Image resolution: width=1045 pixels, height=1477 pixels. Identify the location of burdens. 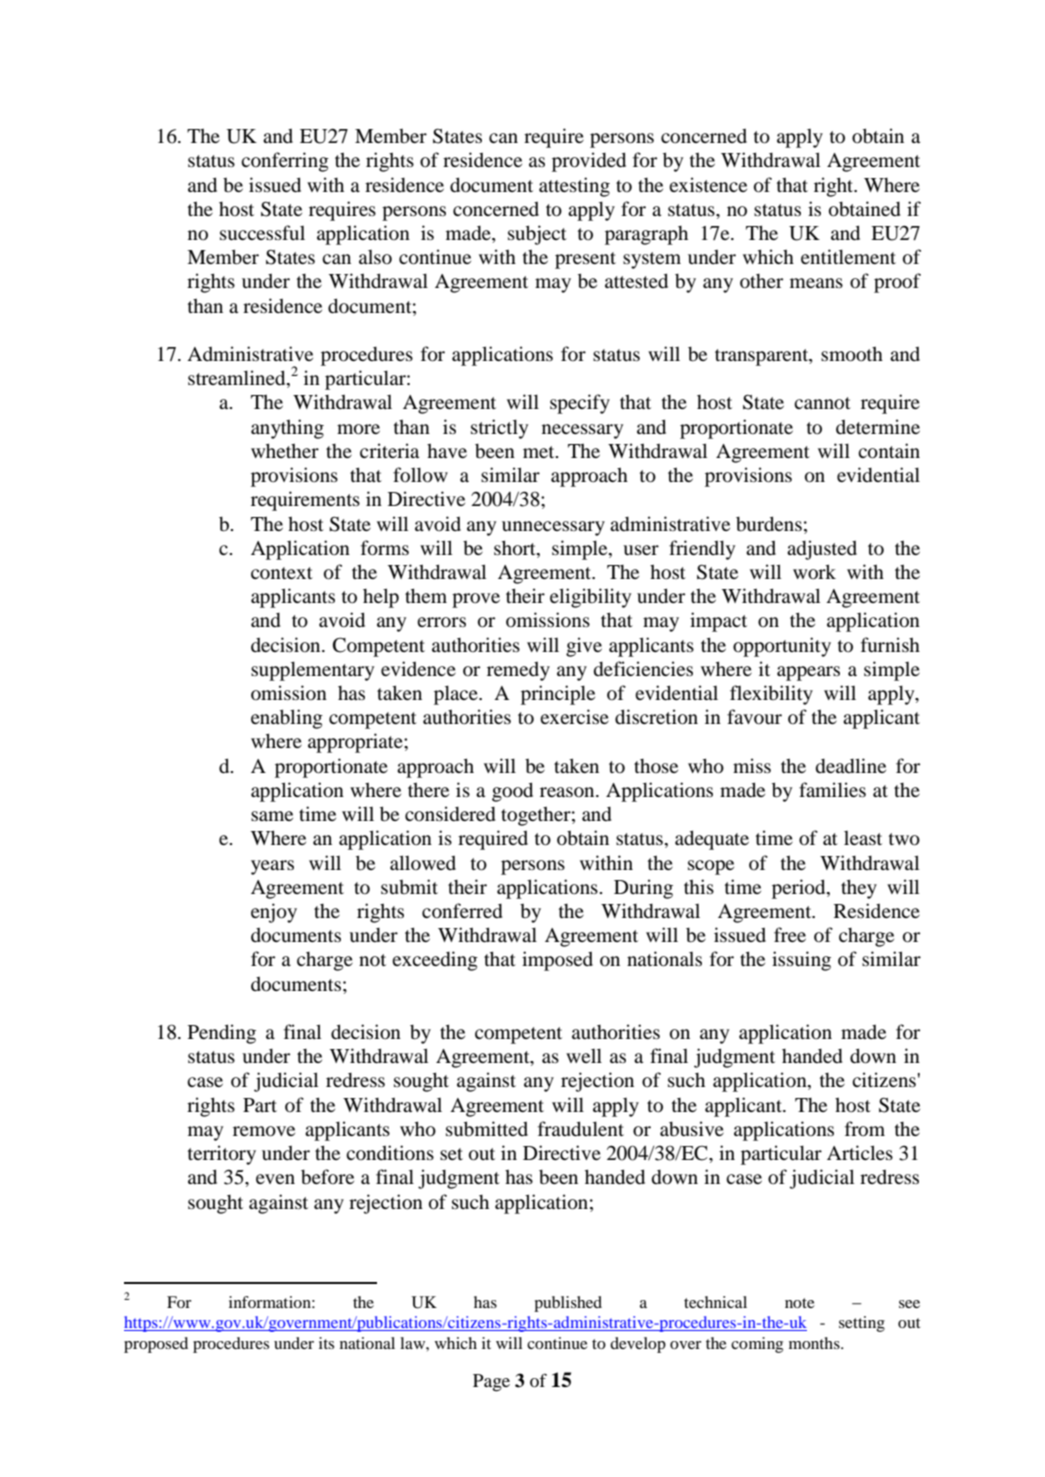
(769, 524).
